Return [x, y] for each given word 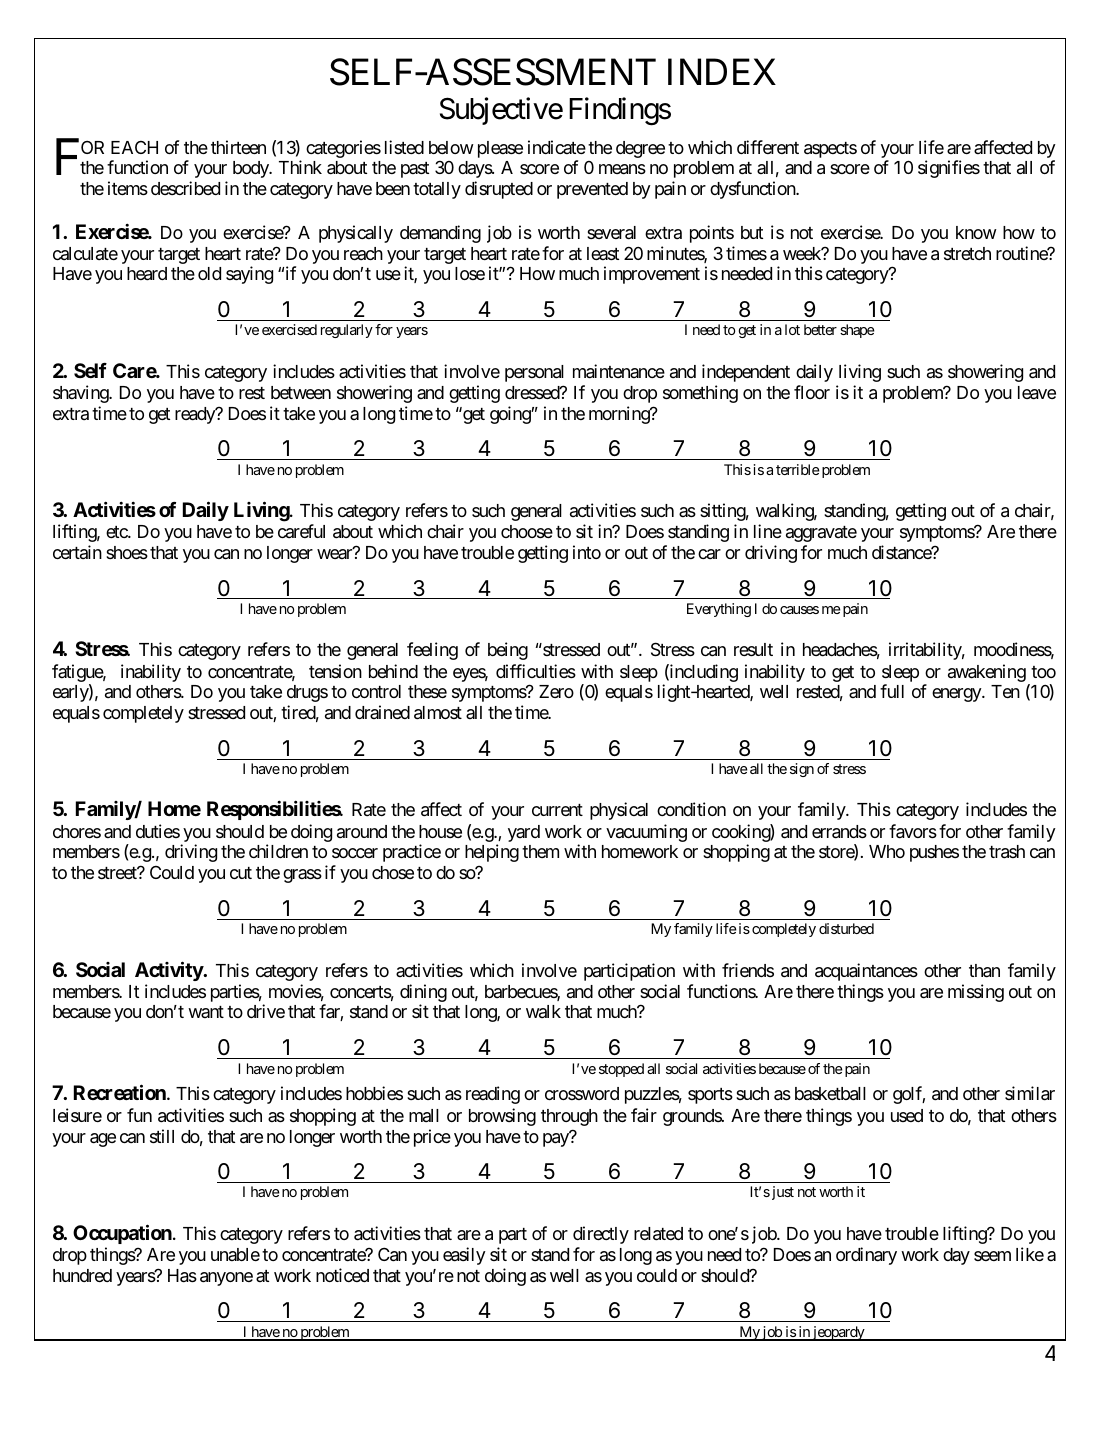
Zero [556, 691]
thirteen [238, 147]
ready [196, 415]
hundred [82, 1275]
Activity [169, 971]
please [500, 149]
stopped [621, 1070]
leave [1037, 393]
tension [335, 671]
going [511, 415]
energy [957, 695]
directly [601, 1235]
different [768, 147]
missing [976, 993]
